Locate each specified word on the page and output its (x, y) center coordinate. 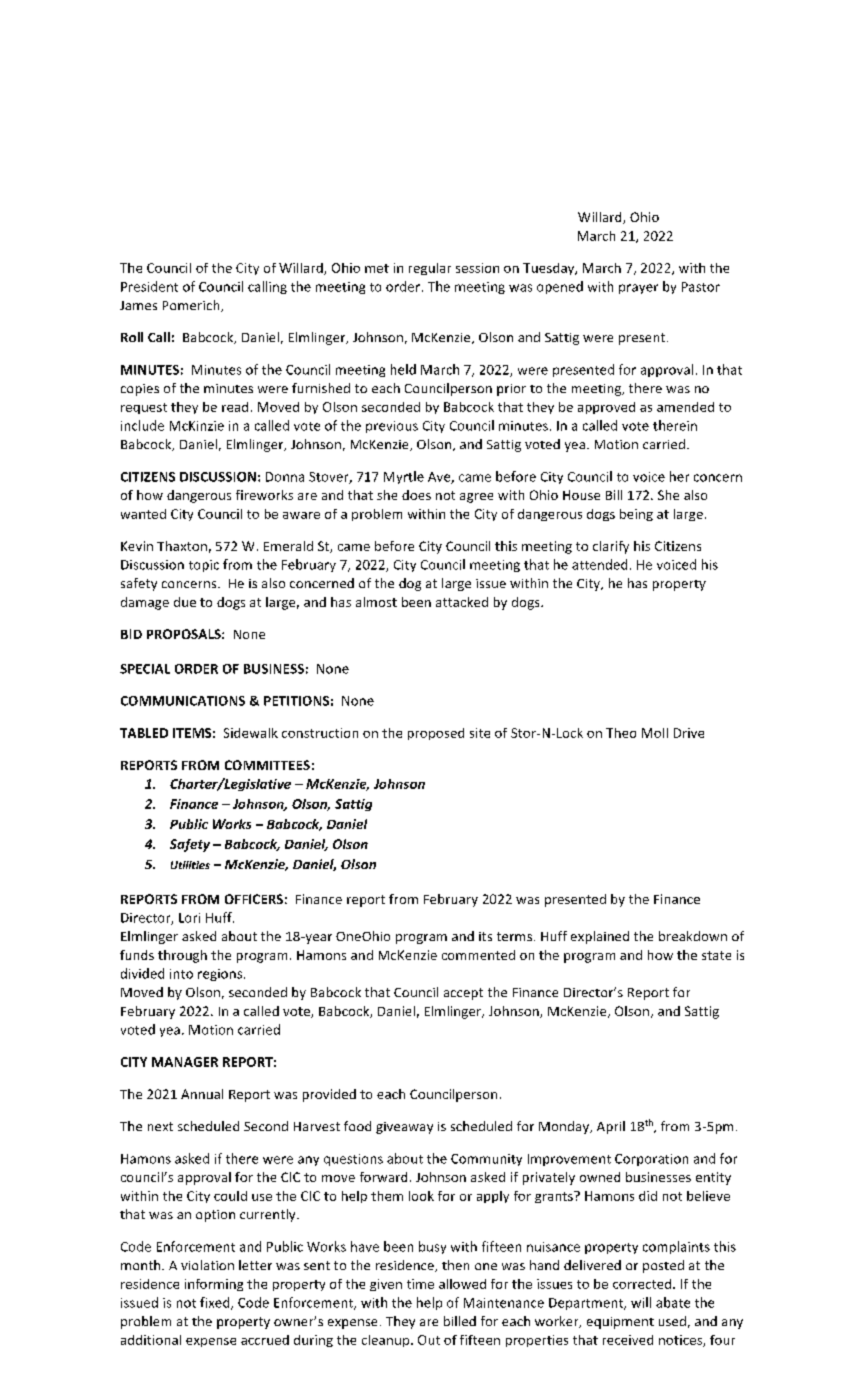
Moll (655, 733)
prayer (638, 289)
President (149, 286)
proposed (436, 734)
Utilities (190, 865)
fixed (216, 1303)
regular (430, 269)
